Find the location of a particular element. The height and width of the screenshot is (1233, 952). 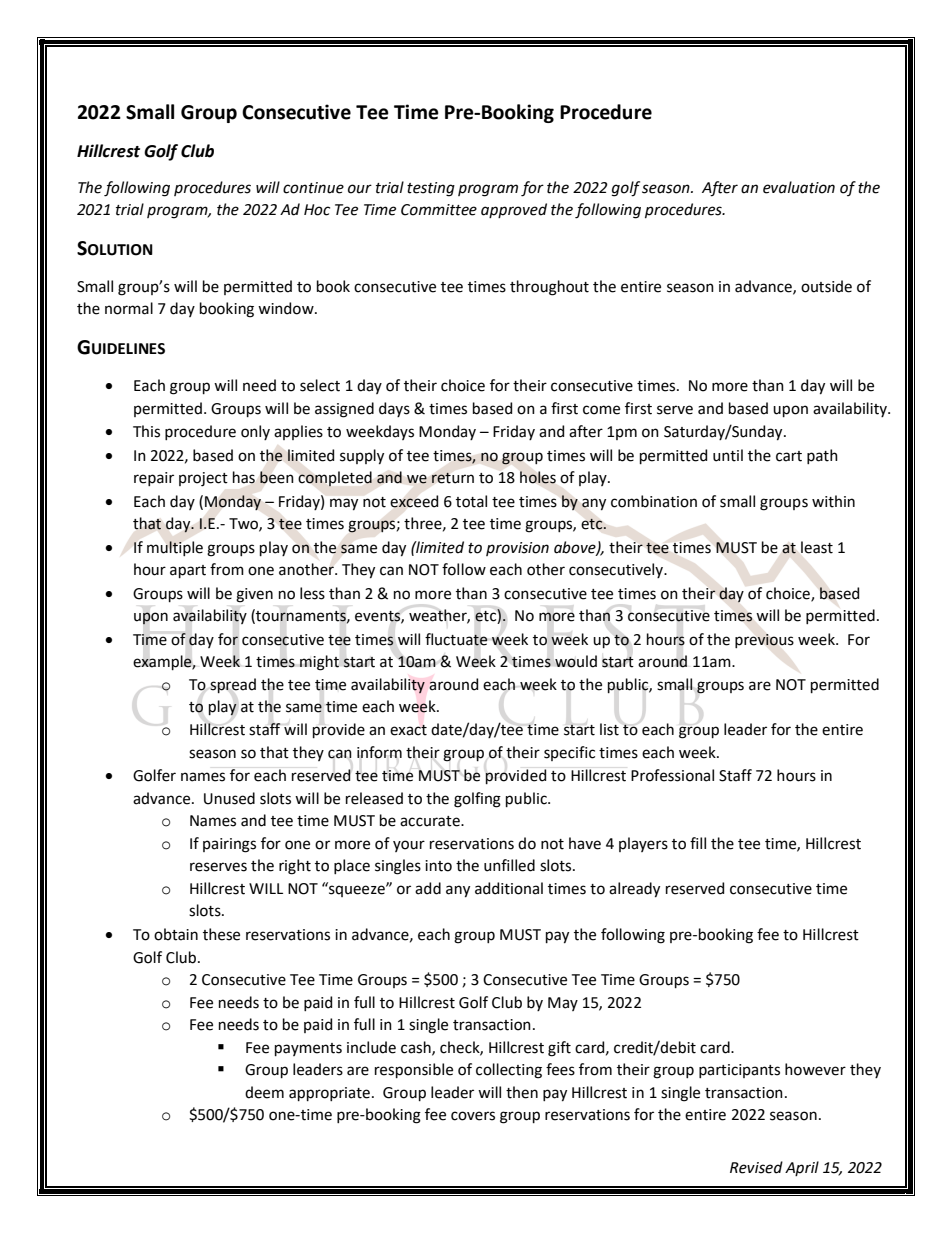

pairings is located at coordinates (229, 845).
